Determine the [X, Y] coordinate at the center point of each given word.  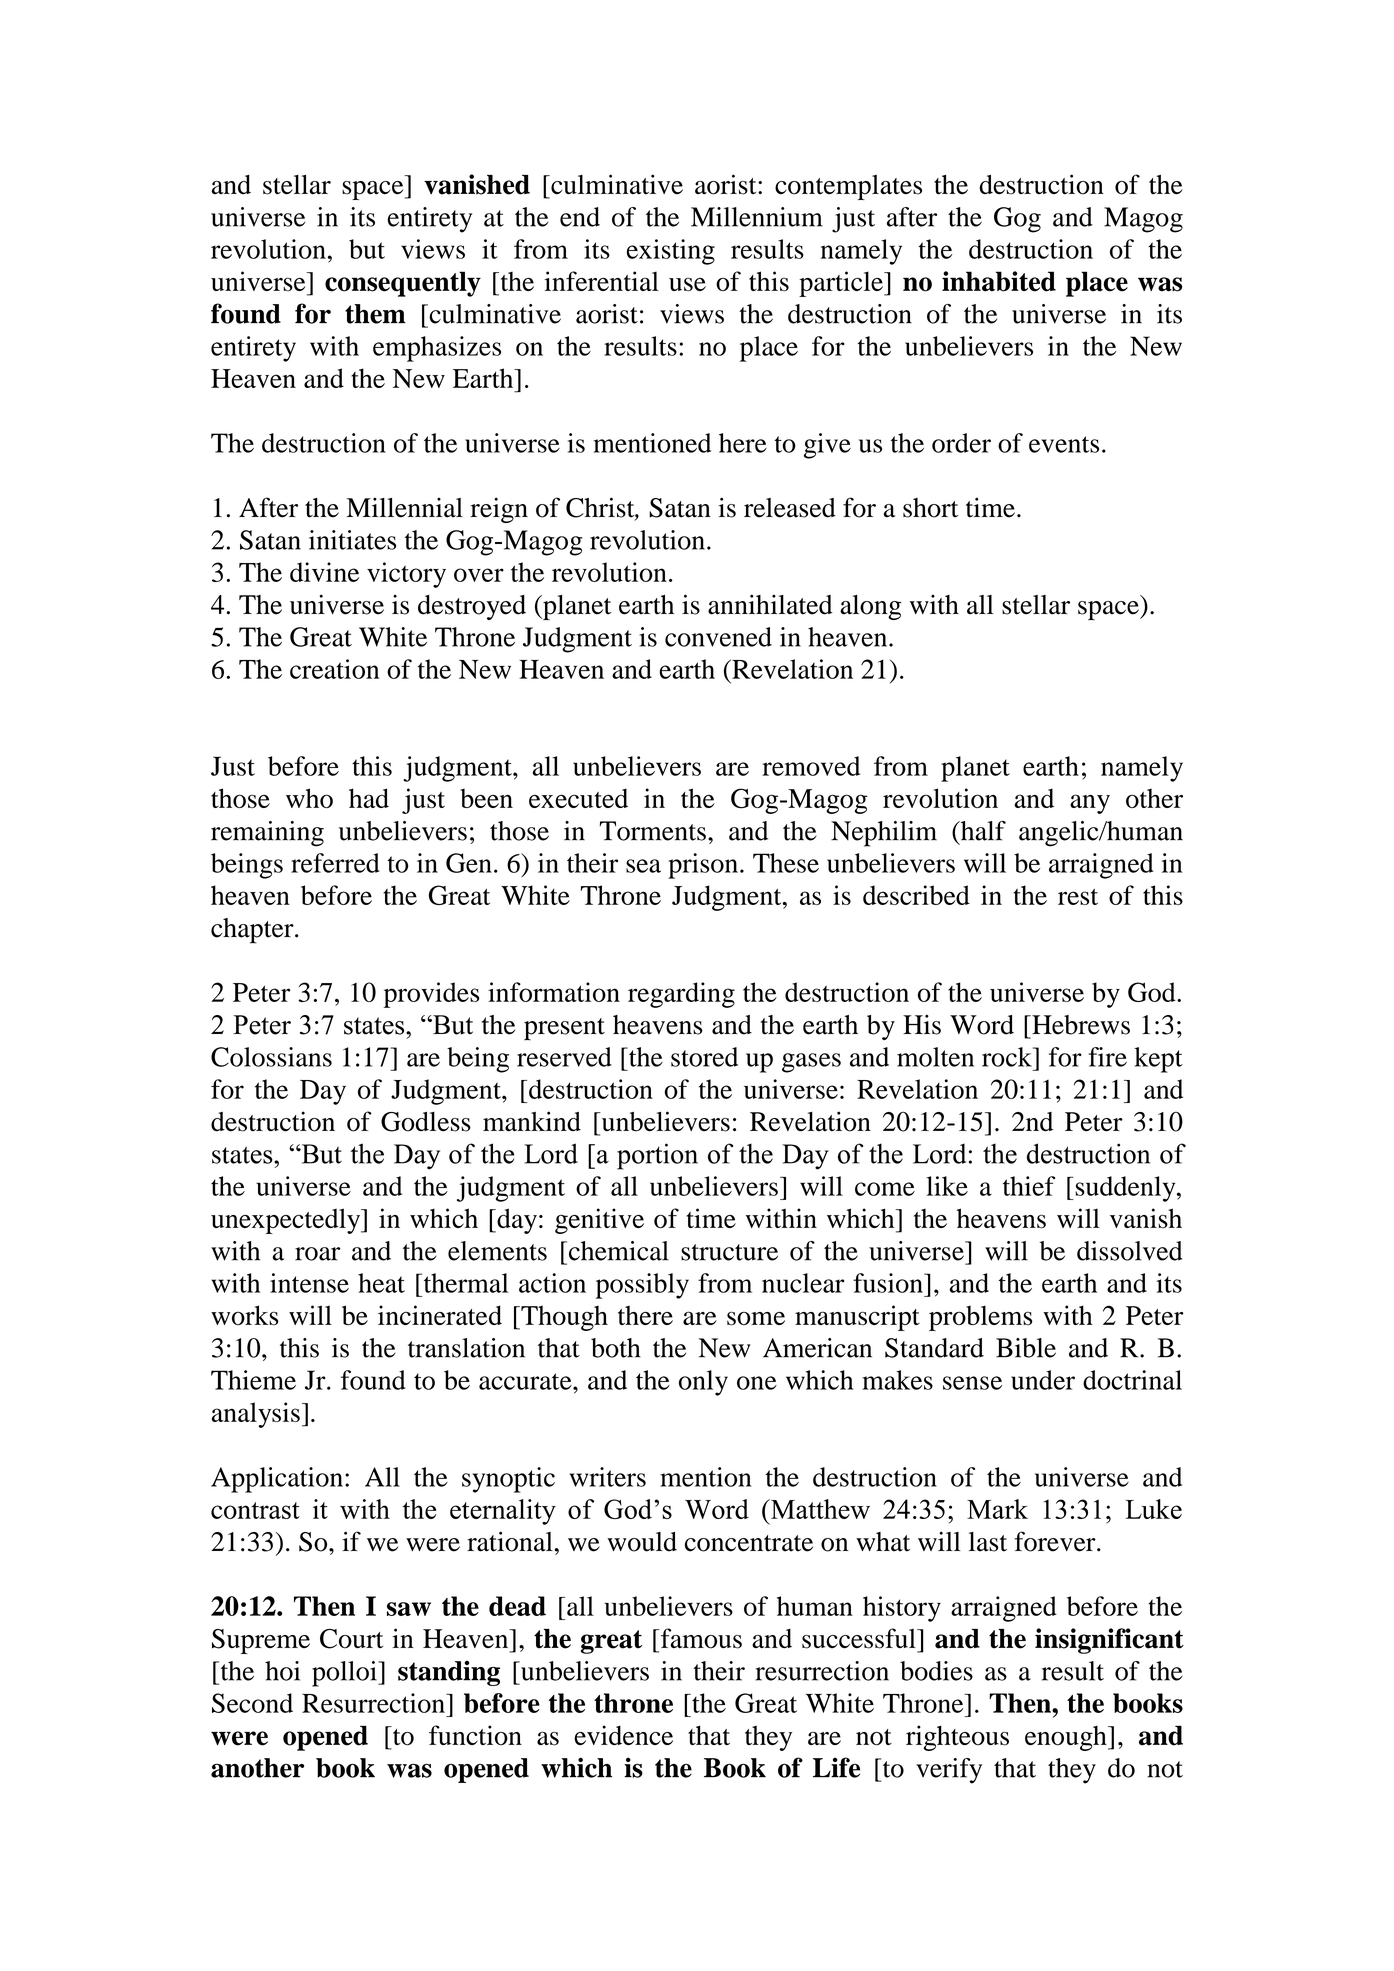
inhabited [999, 281]
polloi [345, 1674]
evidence [623, 1735]
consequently [403, 284]
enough [1067, 1738]
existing [671, 252]
